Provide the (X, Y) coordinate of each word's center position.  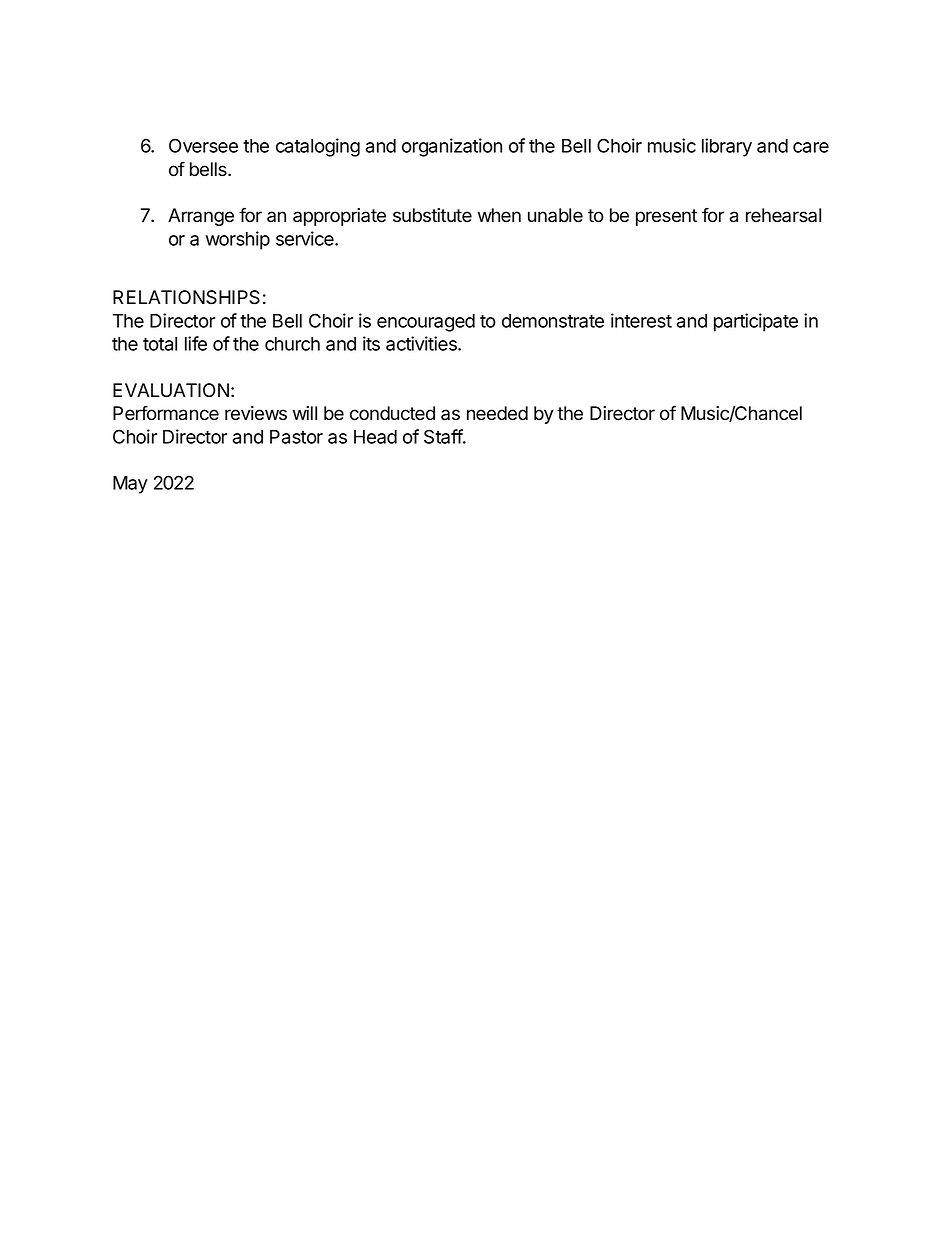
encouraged (426, 323)
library (727, 147)
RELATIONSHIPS (186, 297)
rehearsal (783, 215)
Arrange (201, 217)
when (499, 215)
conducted (392, 413)
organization (452, 147)
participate (756, 322)
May (130, 485)
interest (641, 320)
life (196, 343)
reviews (256, 413)
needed (497, 413)
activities (422, 343)
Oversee (203, 145)
